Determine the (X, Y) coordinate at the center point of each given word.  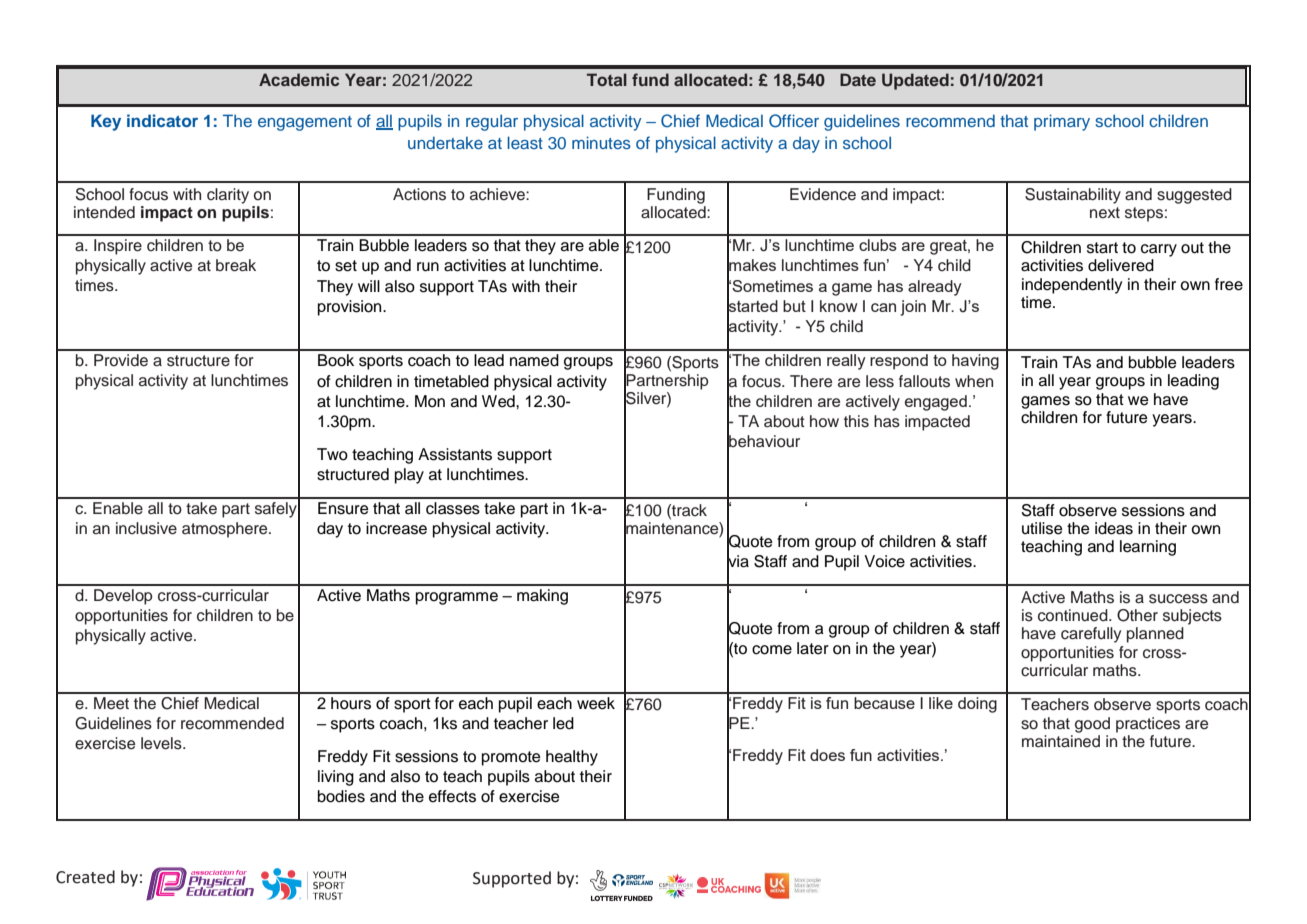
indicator (162, 120)
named (534, 360)
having (975, 362)
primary (1062, 122)
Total (607, 79)
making (542, 597)
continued (1074, 615)
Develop (123, 597)
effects (452, 796)
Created (85, 877)
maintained (1061, 741)
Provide (121, 360)
